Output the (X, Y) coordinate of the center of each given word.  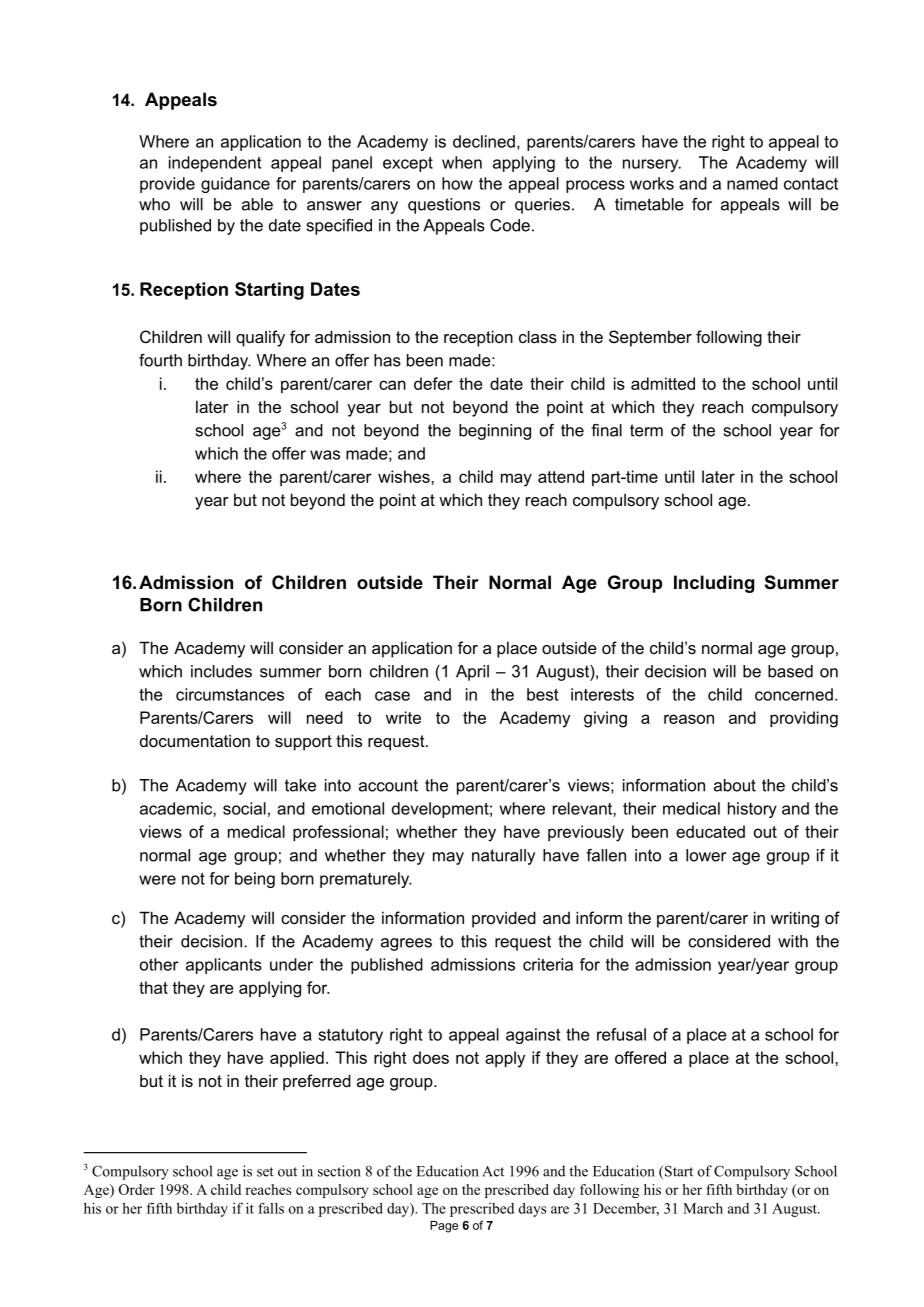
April (472, 673)
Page (444, 1227)
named (752, 183)
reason (689, 719)
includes (221, 671)
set (265, 1172)
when (462, 162)
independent (215, 164)
